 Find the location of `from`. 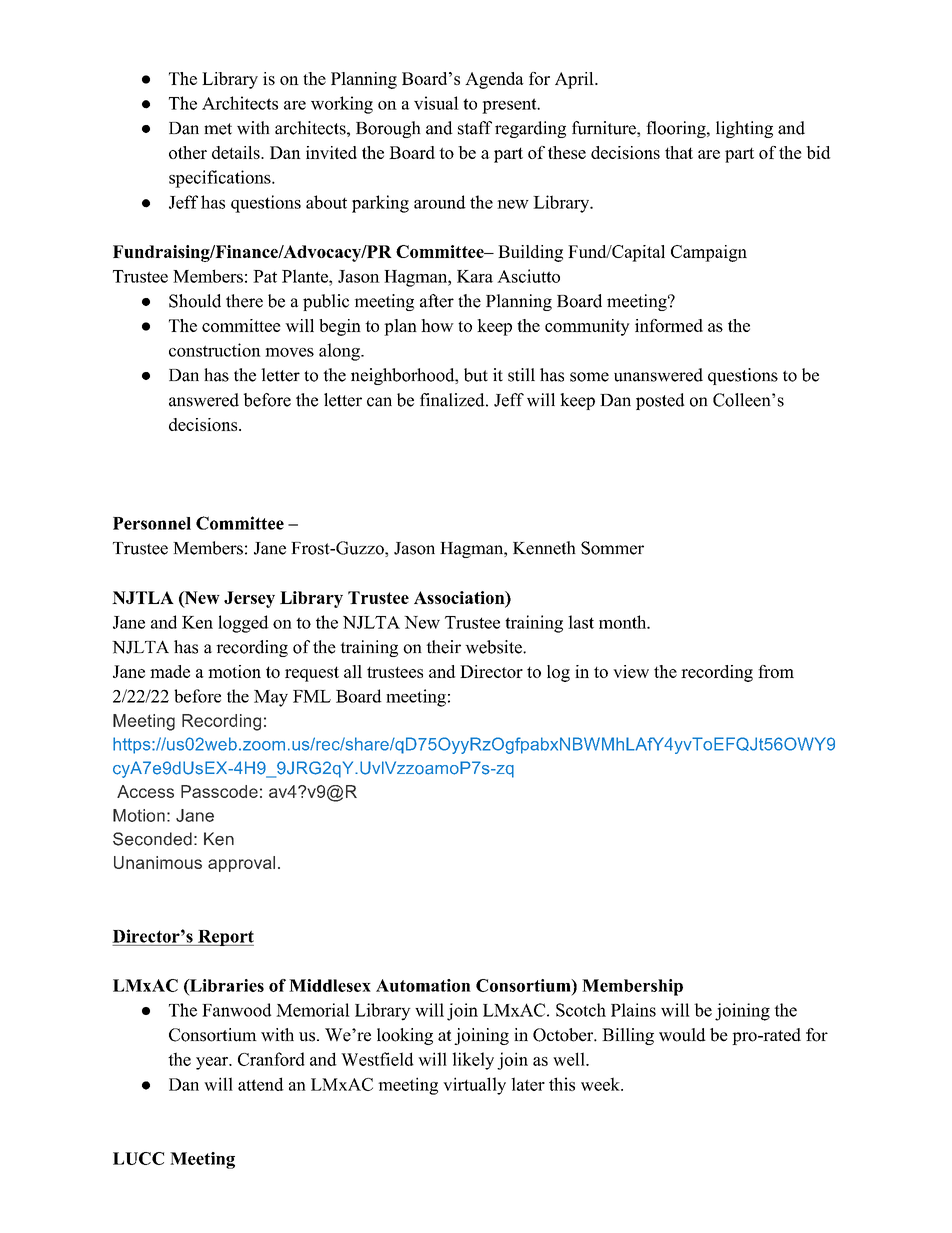

from is located at coordinates (776, 671).
